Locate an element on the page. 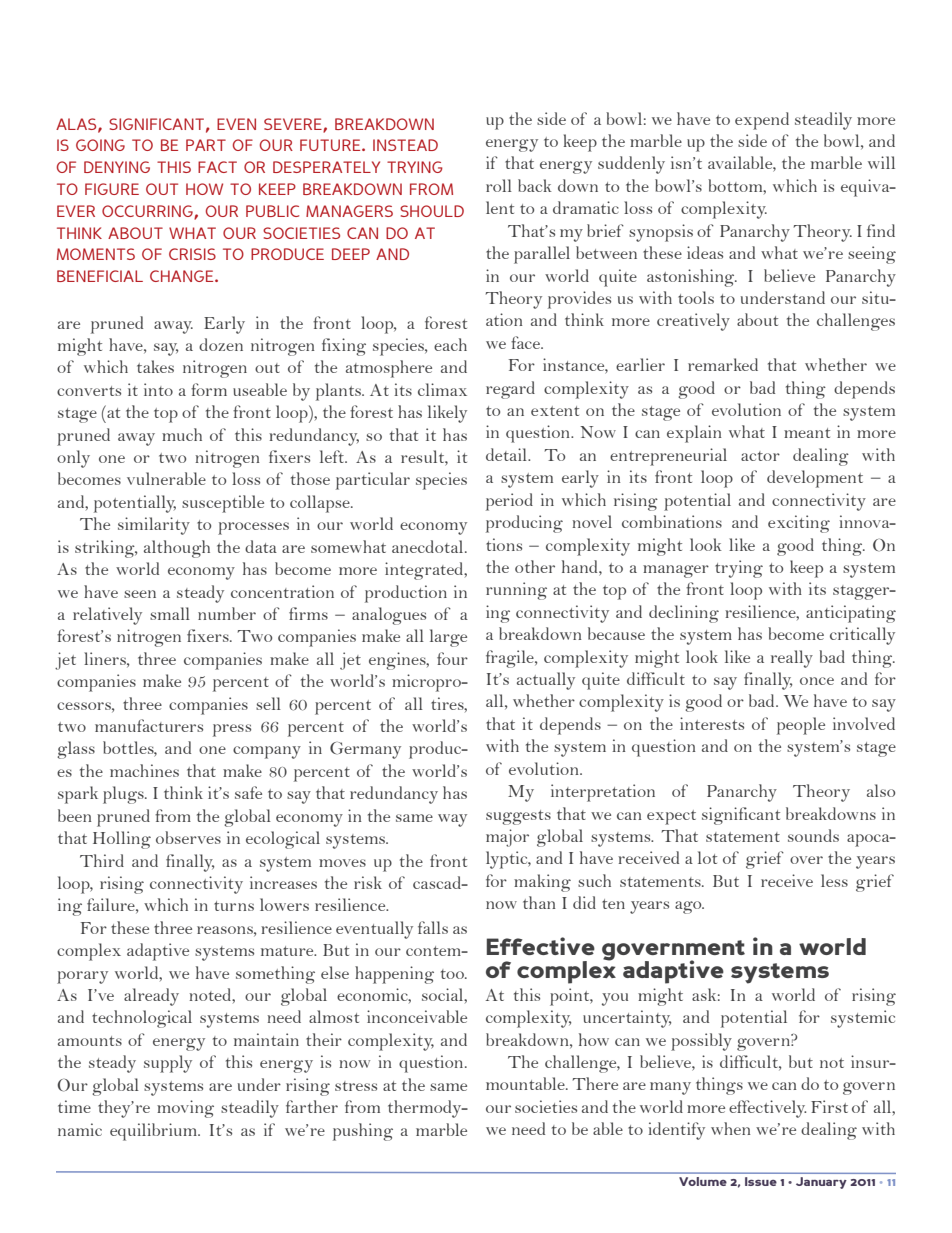 This page has height=1233, width=952. pushing is located at coordinates (363, 1132).
